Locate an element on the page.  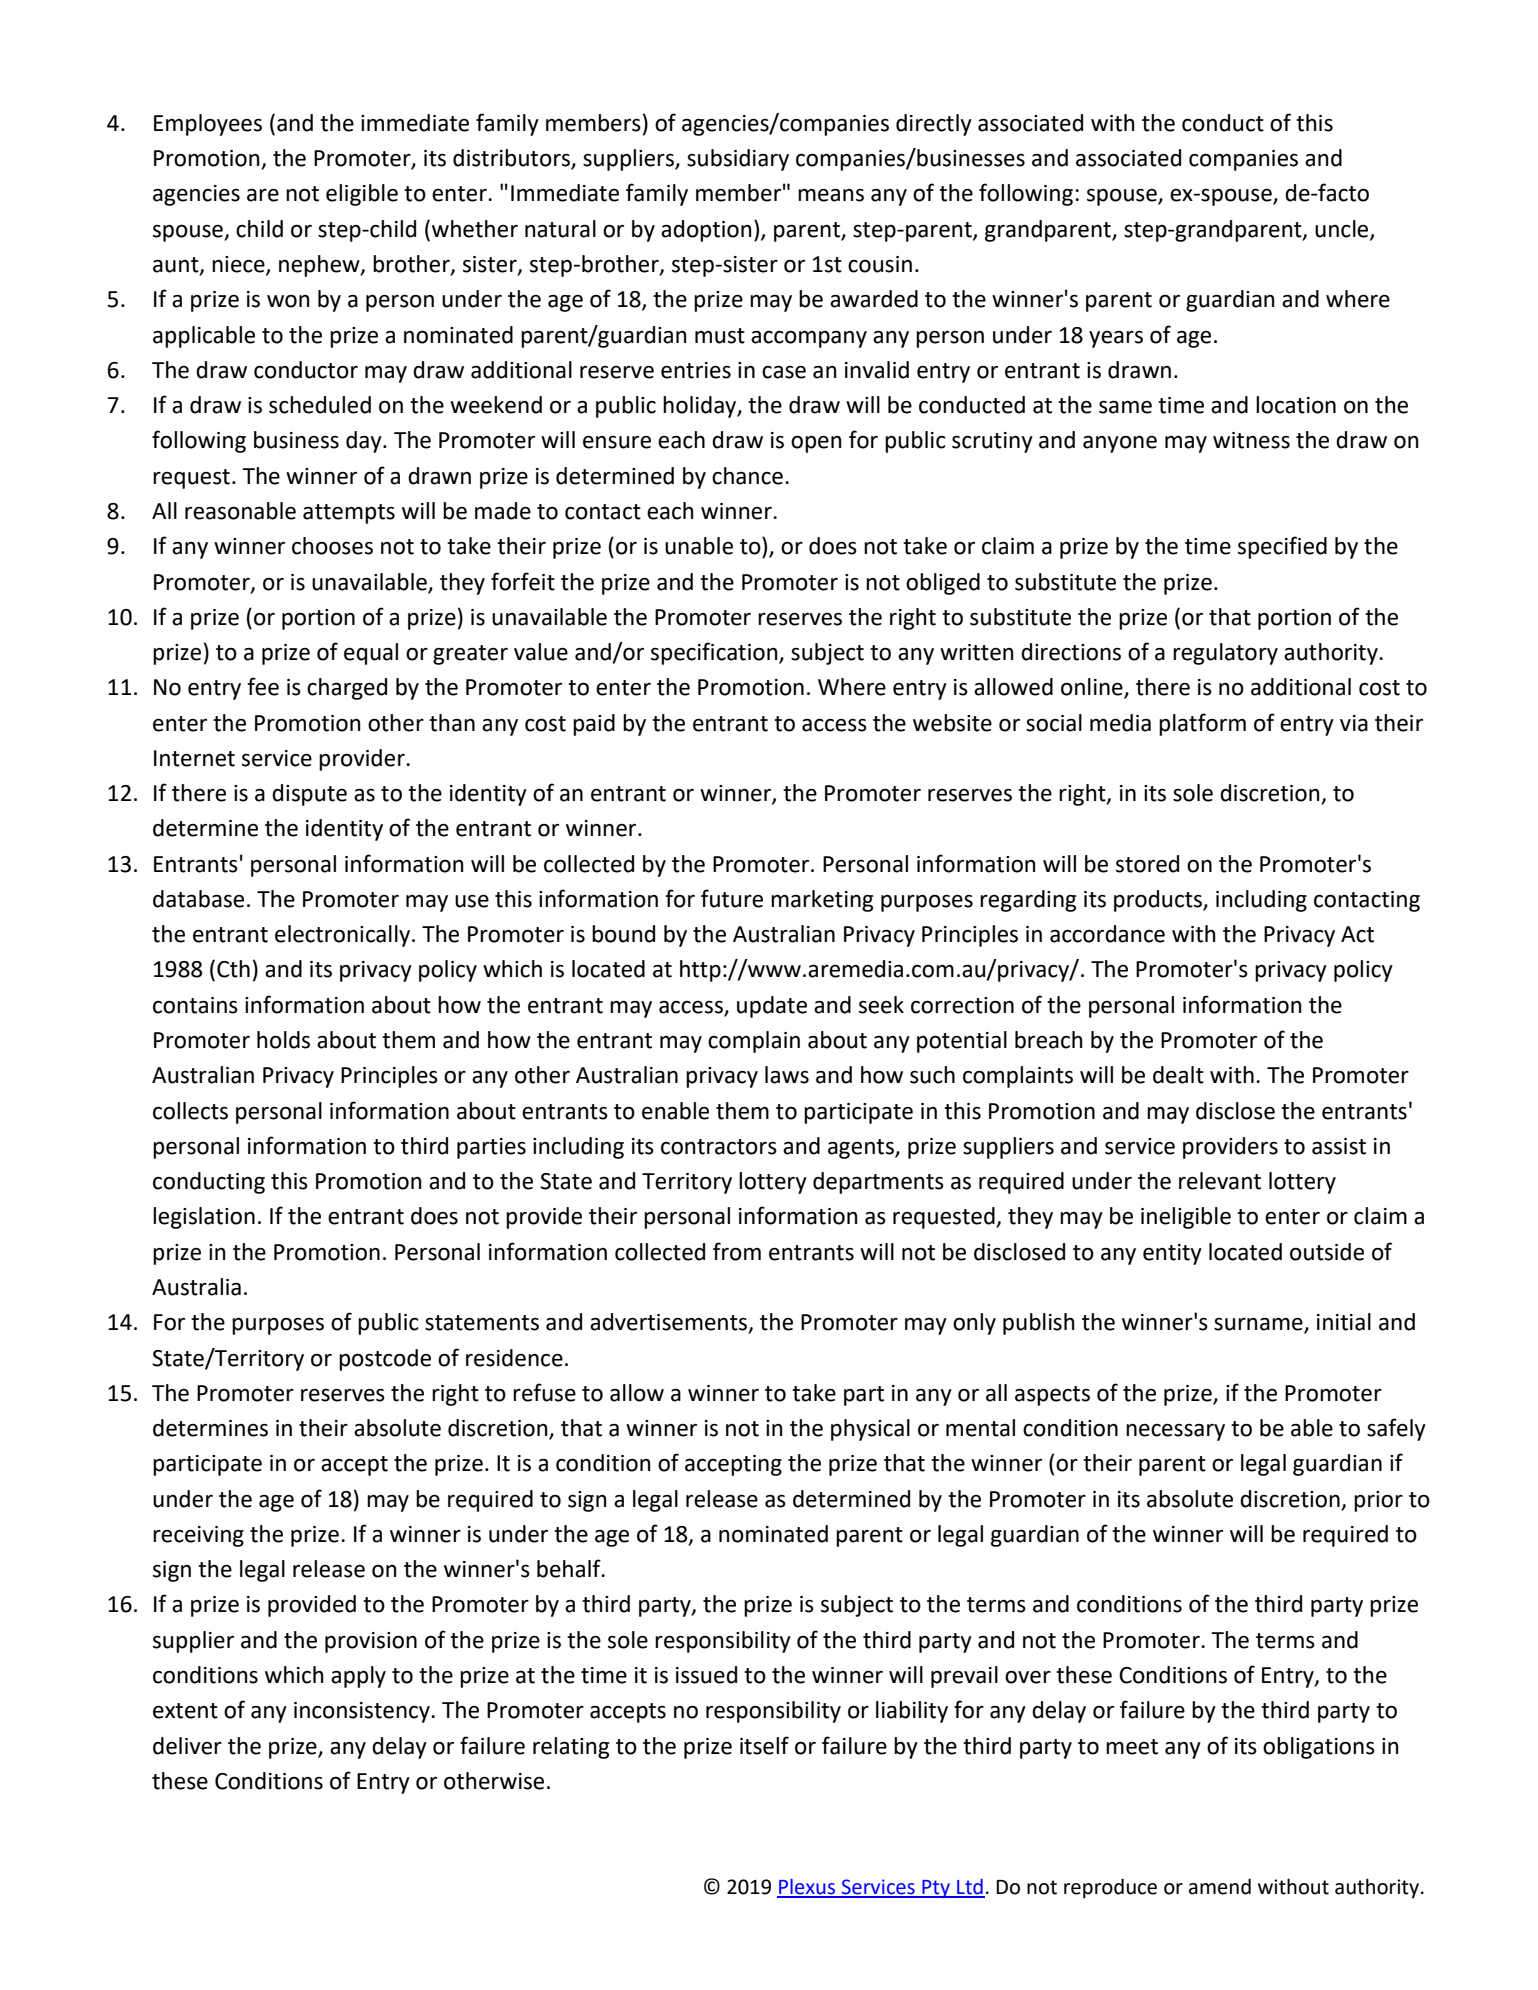
necessary is located at coordinates (1175, 1432).
